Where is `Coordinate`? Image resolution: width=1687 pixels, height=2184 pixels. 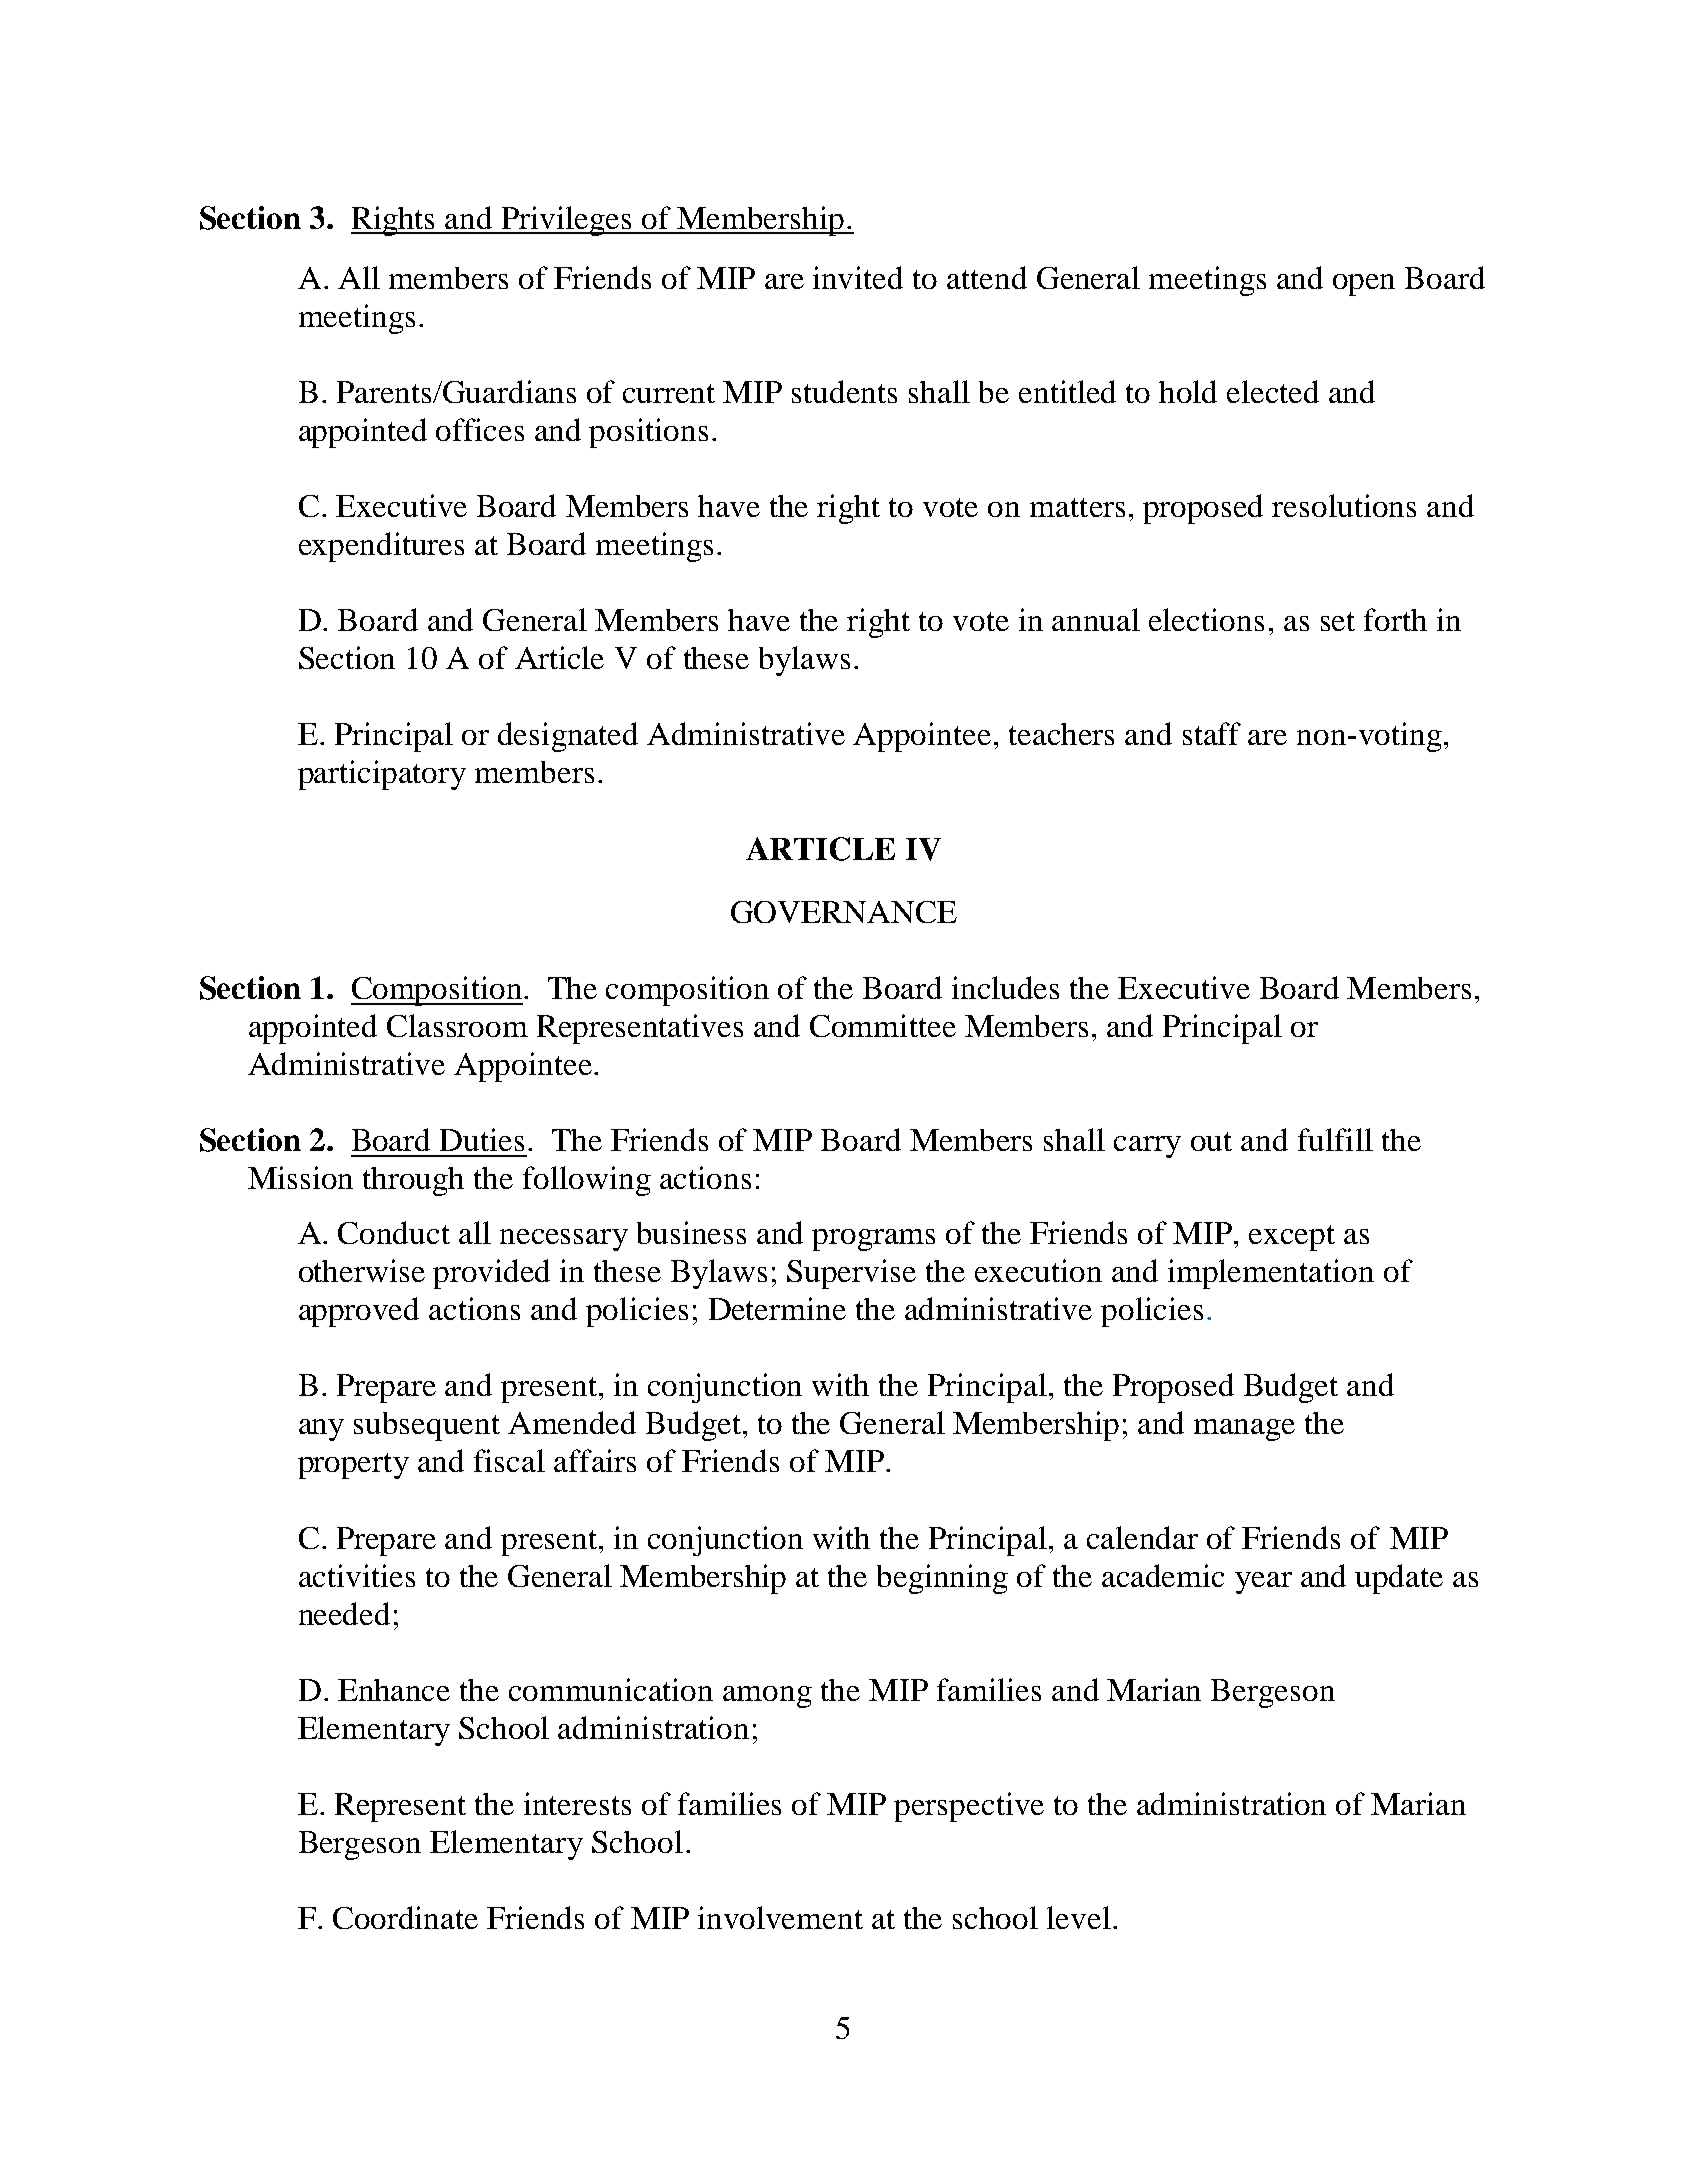
Coordinate is located at coordinates (405, 1917).
